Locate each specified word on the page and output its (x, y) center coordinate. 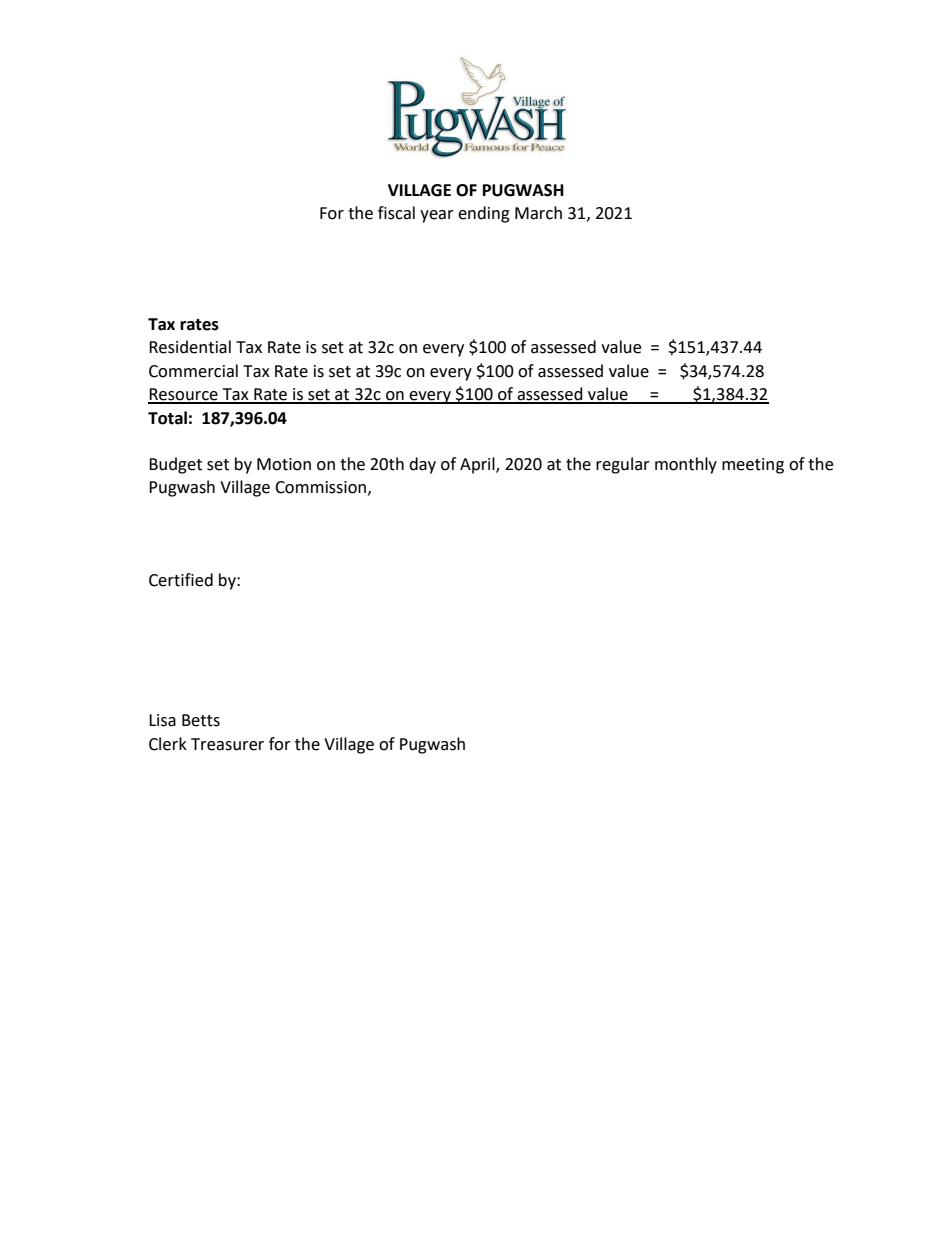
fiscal (396, 213)
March (538, 213)
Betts (201, 720)
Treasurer (227, 744)
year (437, 216)
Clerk (168, 744)
